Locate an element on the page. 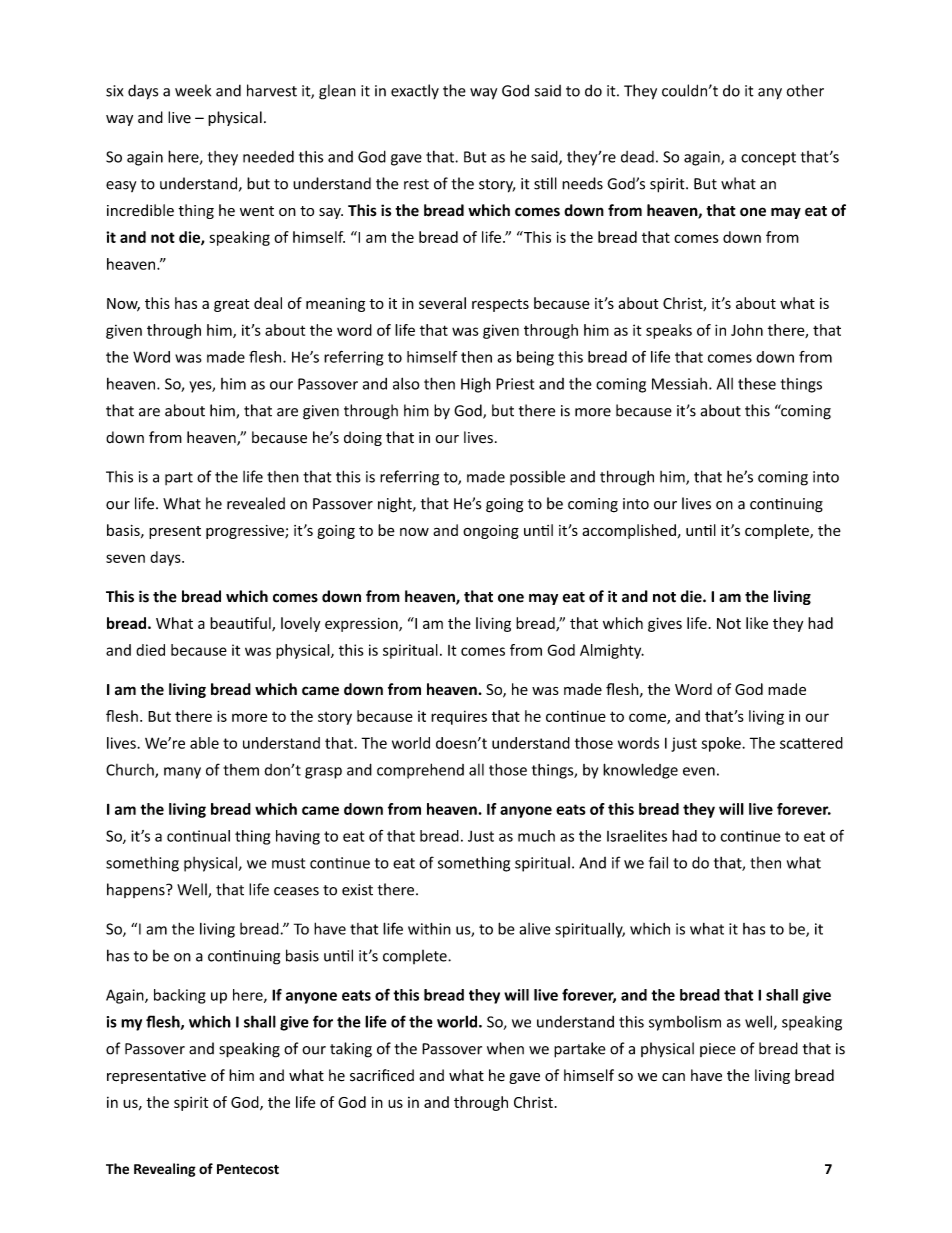  exactly is located at coordinates (415, 91).
